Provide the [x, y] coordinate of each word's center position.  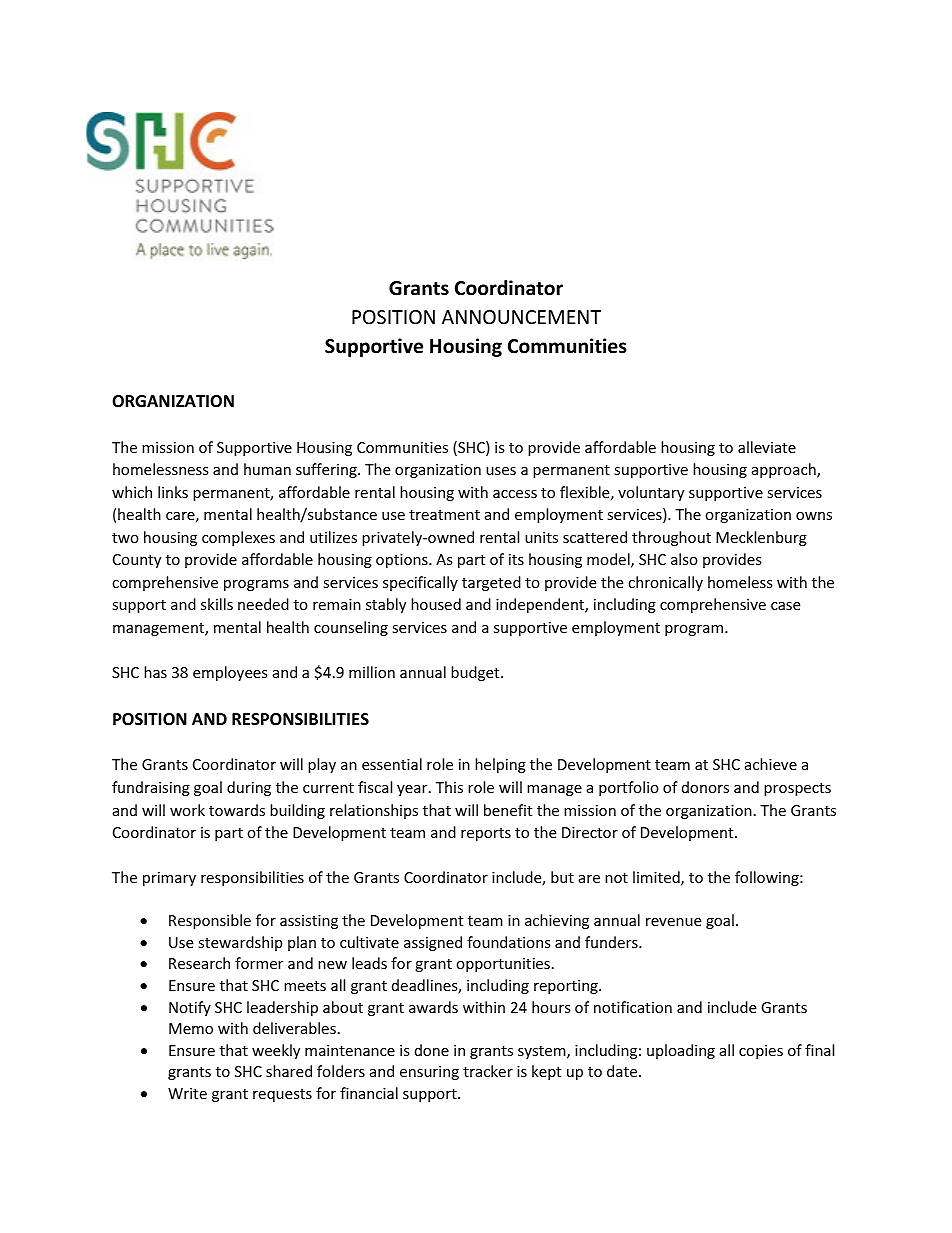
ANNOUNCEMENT [521, 317]
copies [761, 1052]
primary [169, 879]
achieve [771, 764]
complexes [238, 538]
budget [476, 673]
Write [187, 1093]
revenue [673, 922]
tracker [488, 1071]
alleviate [767, 447]
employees [230, 673]
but [562, 877]
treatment [444, 515]
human [267, 469]
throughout [671, 538]
